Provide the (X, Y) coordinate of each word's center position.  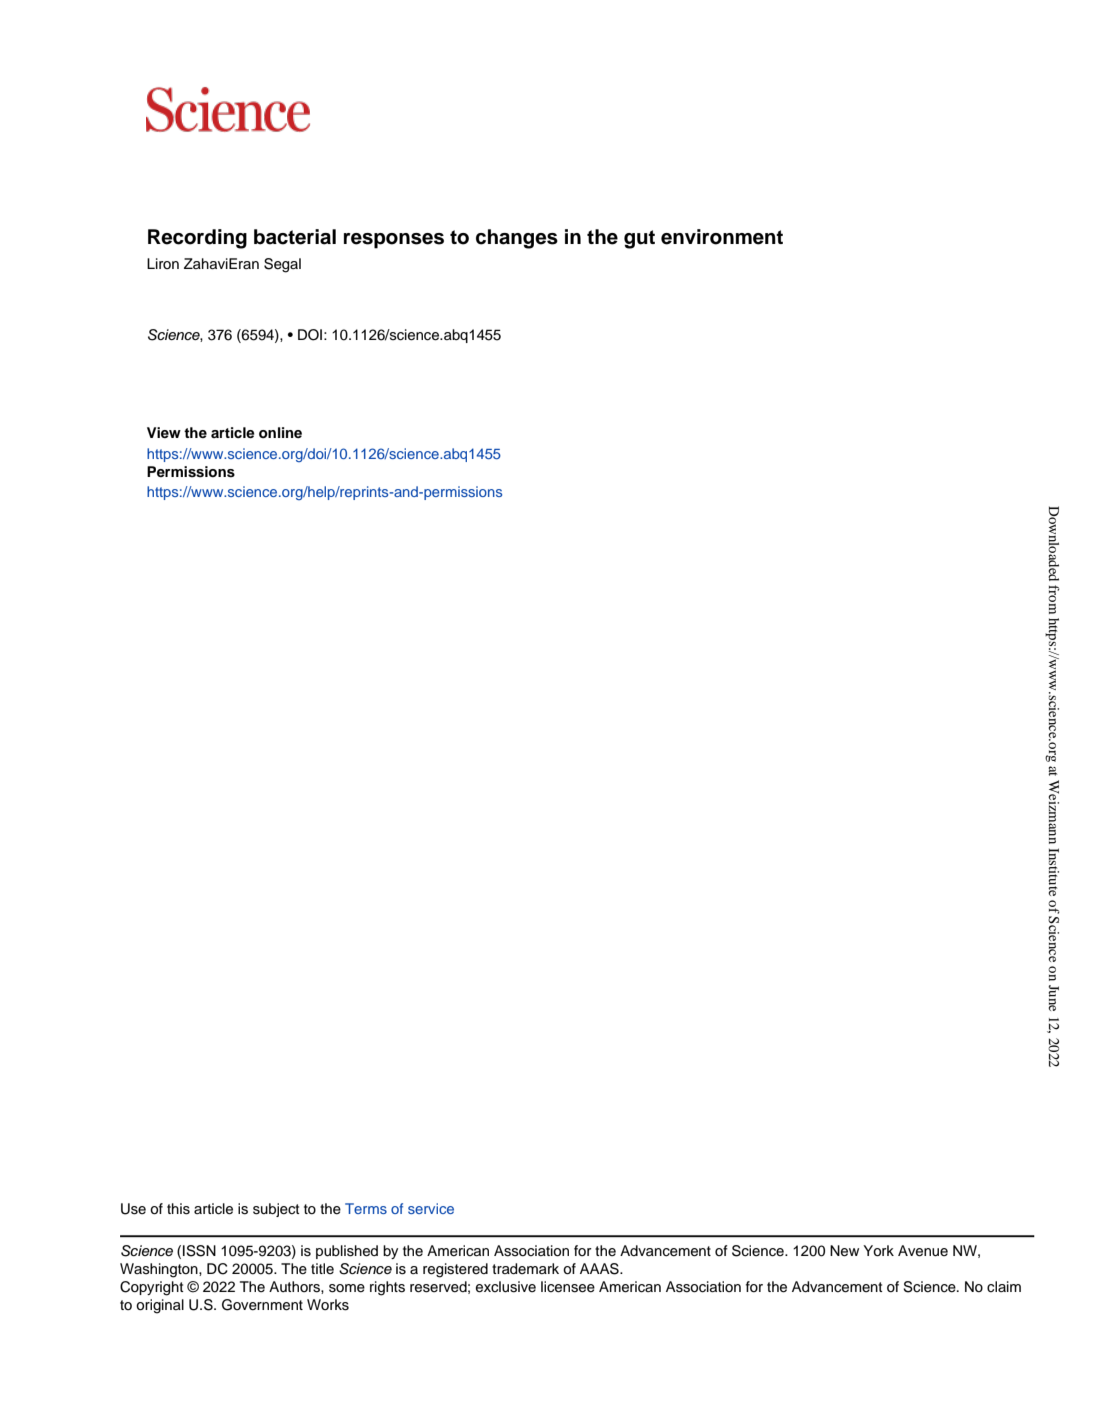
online (280, 432)
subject (276, 1210)
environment (722, 237)
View (164, 432)
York (878, 1251)
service (431, 1208)
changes (517, 239)
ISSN (199, 1251)
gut (639, 239)
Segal (282, 265)
